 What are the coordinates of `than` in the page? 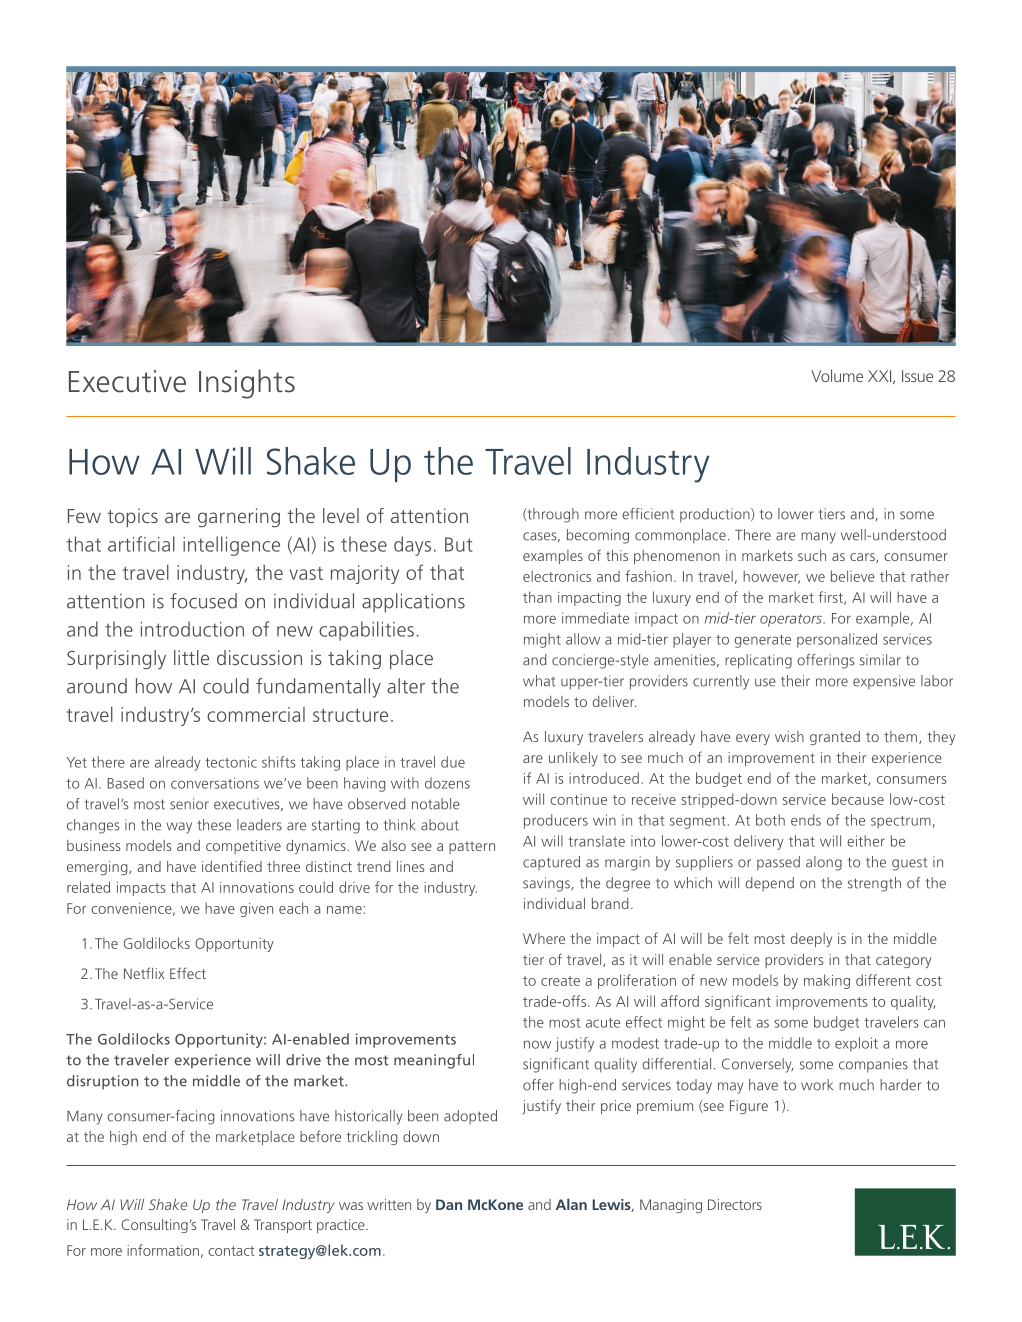 It's located at (537, 597).
